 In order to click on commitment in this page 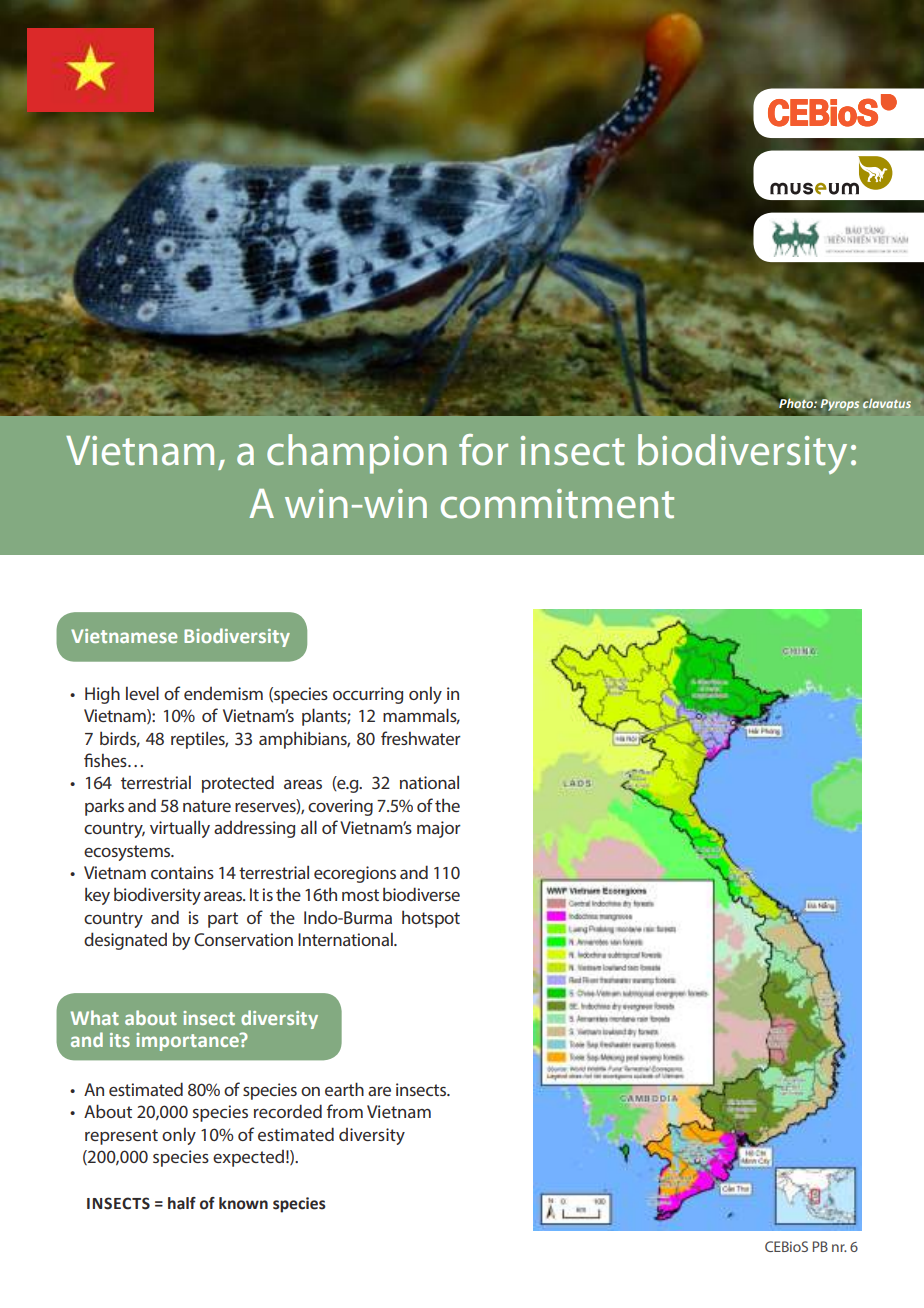, I will do `click(557, 504)`.
